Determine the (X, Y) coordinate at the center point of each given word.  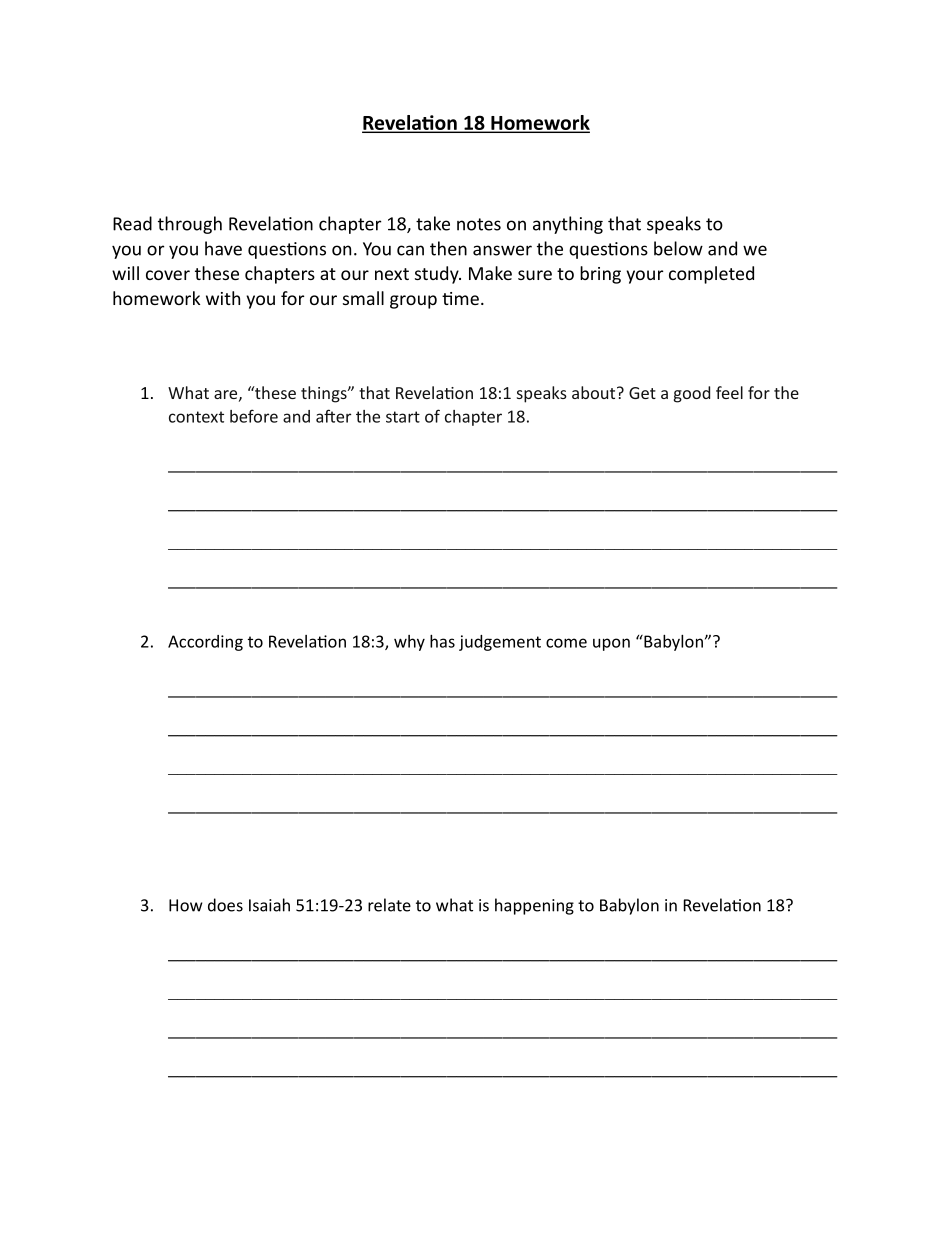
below (678, 248)
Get (642, 393)
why (409, 643)
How (186, 905)
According (205, 643)
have (223, 248)
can (410, 250)
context (196, 417)
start (403, 417)
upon (611, 644)
